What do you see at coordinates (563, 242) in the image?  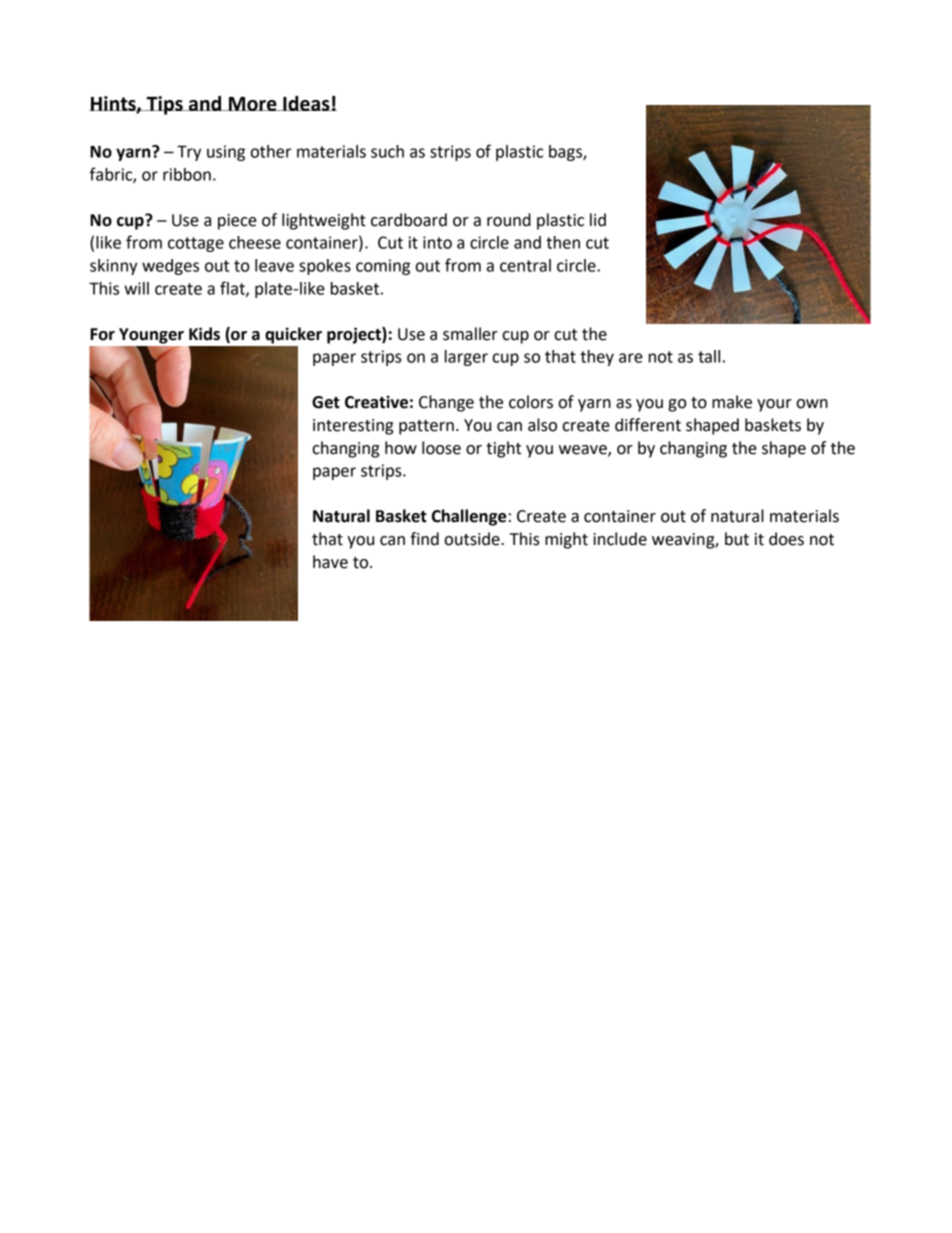 I see `then` at bounding box center [563, 242].
